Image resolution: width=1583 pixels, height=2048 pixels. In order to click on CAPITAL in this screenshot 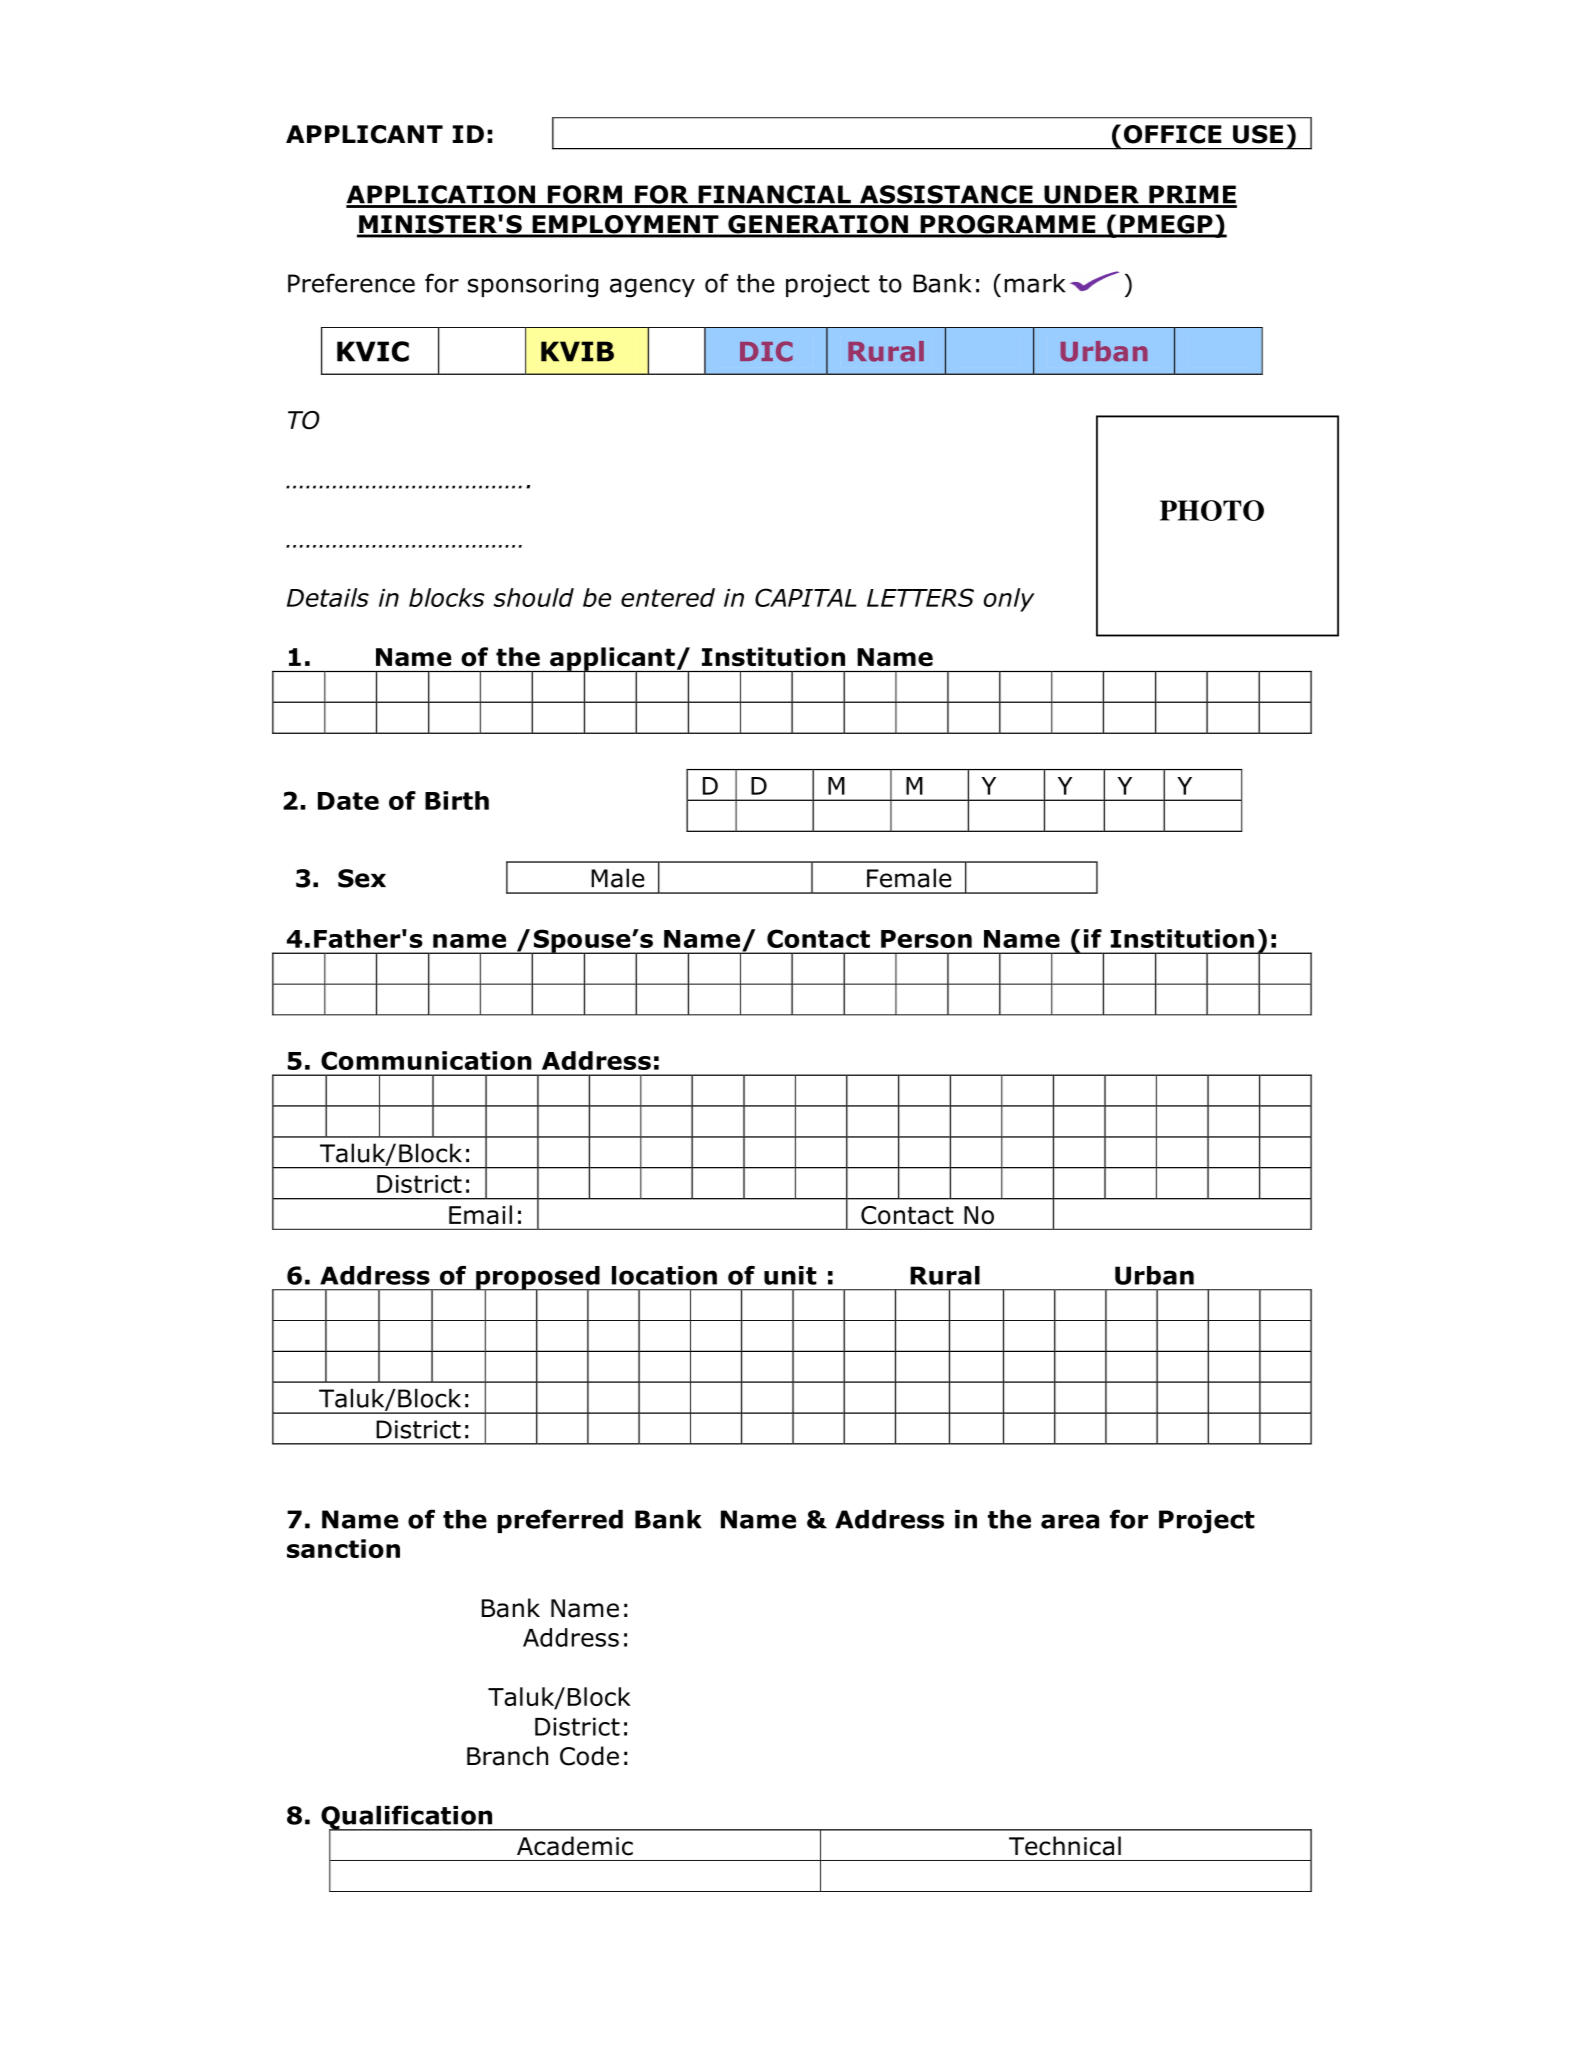, I will do `click(806, 597)`.
